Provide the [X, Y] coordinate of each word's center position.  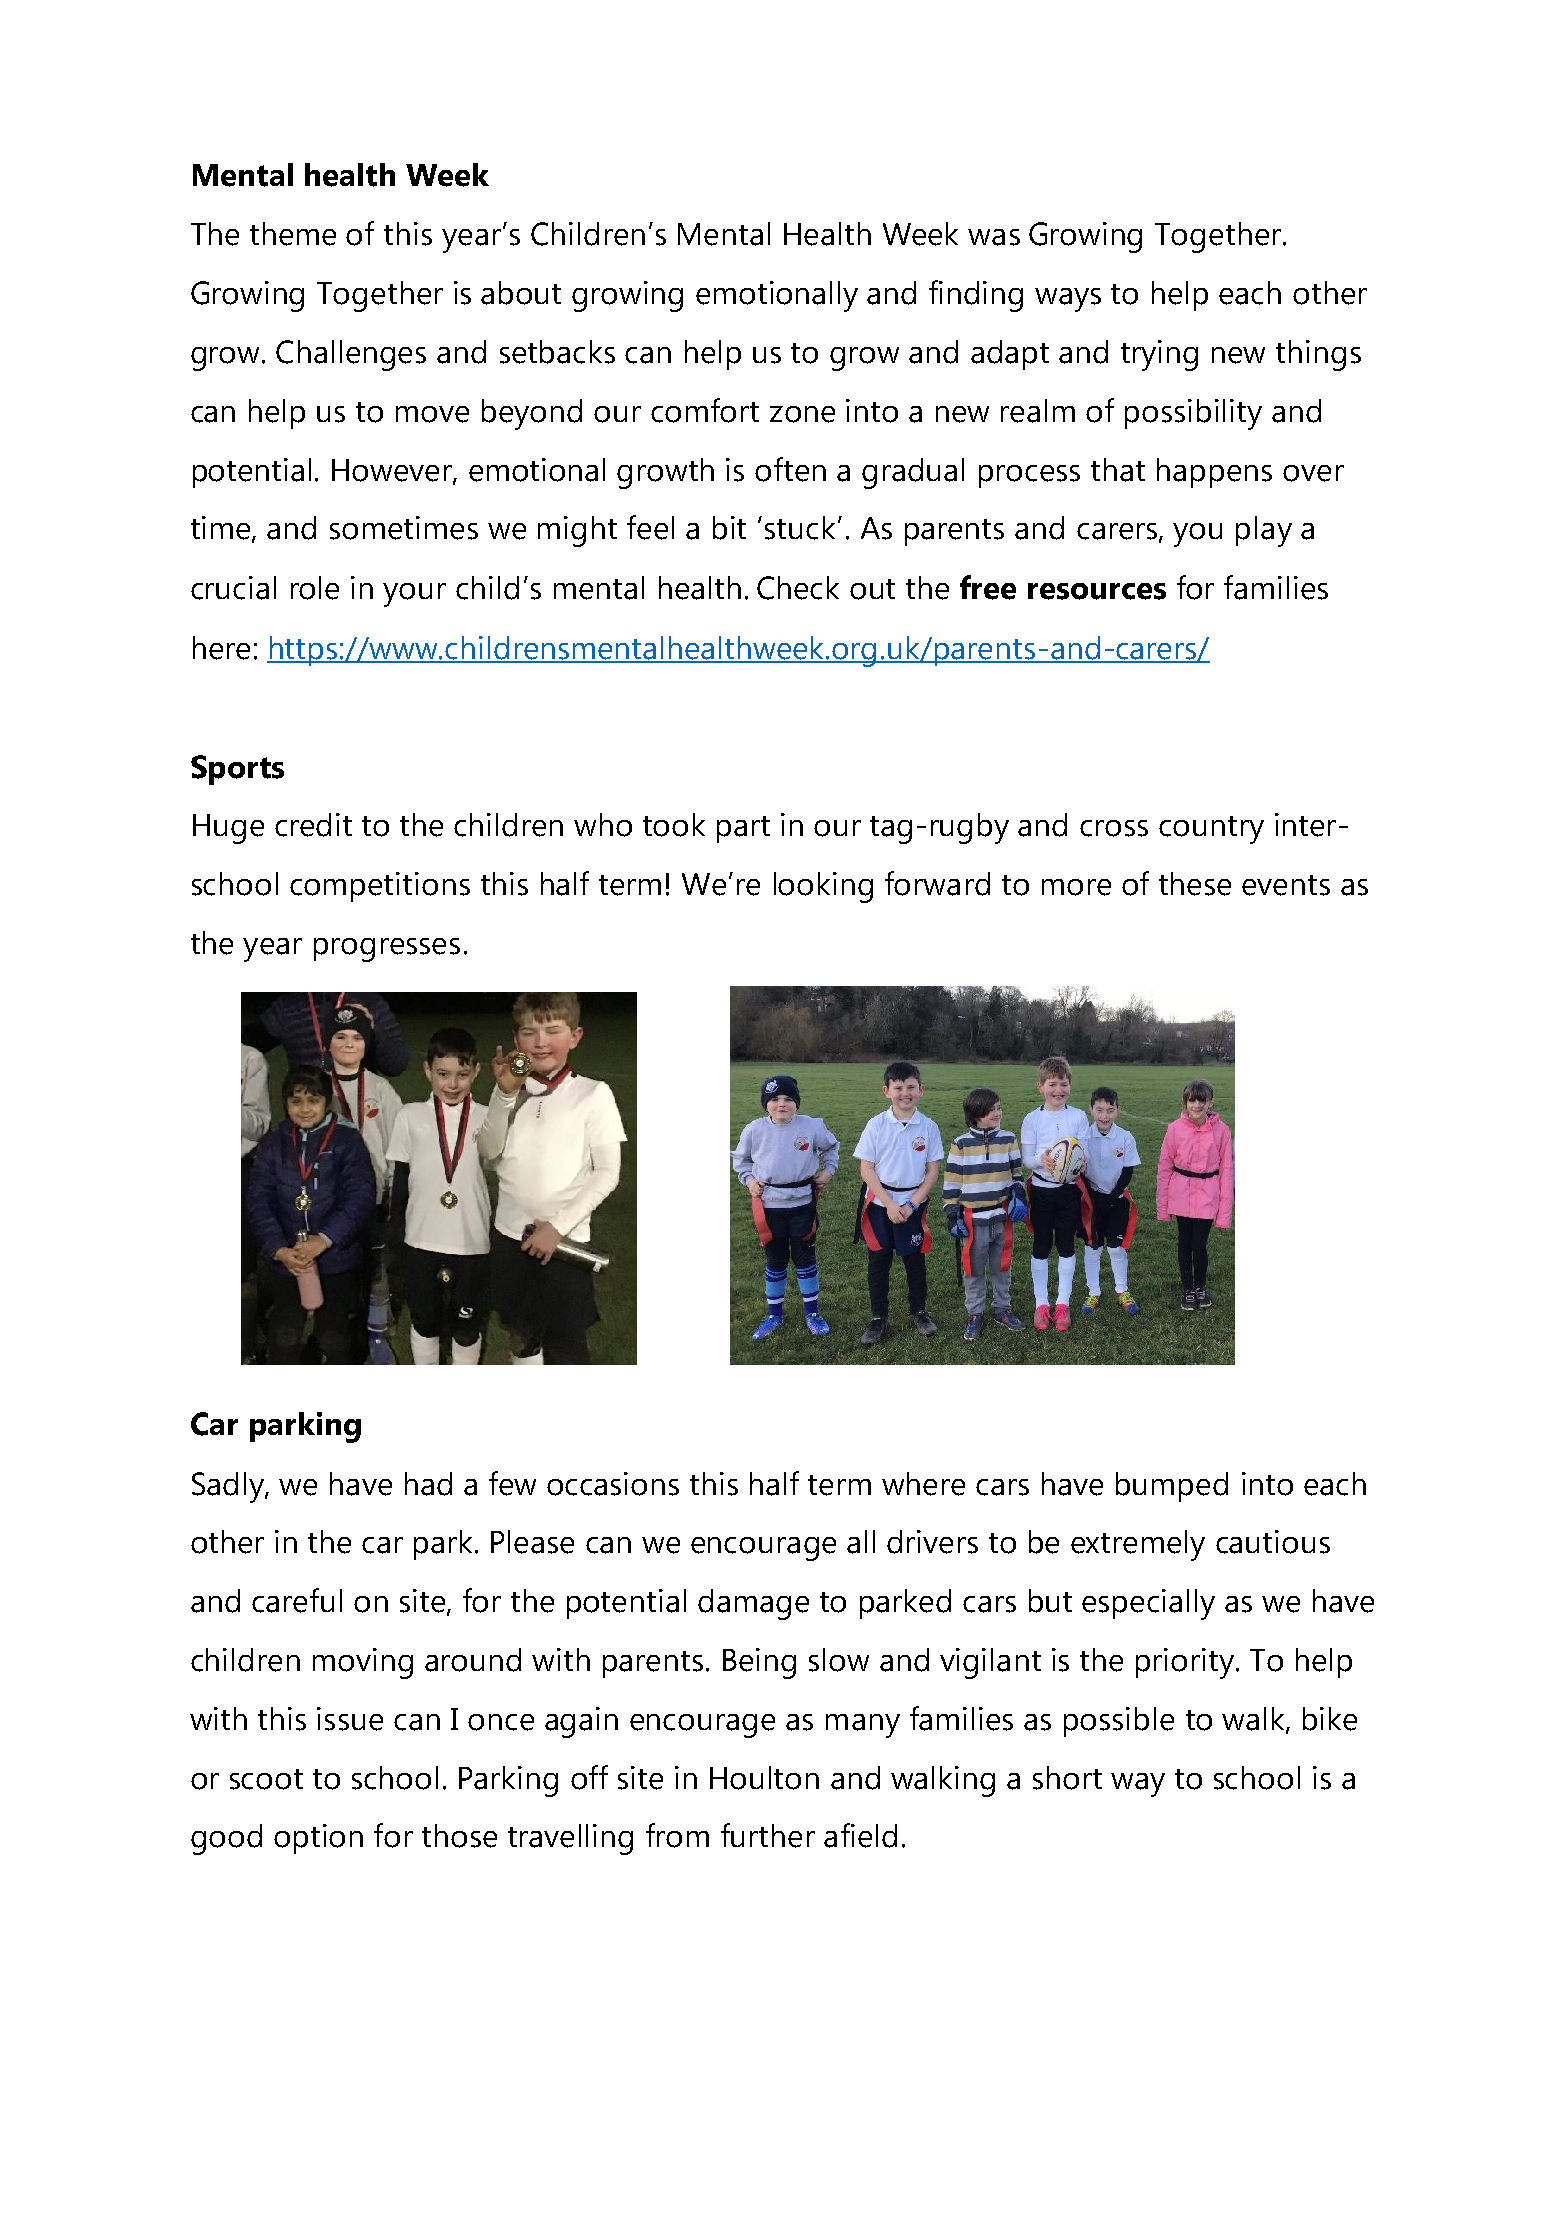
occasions [613, 1484]
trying [1159, 355]
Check [798, 588]
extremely [1138, 1545]
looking [823, 887]
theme [293, 234]
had [428, 1484]
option [318, 1839]
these [1195, 884]
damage [753, 1604]
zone [802, 414]
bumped [1172, 1487]
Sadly [229, 1487]
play [1264, 531]
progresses [387, 950]
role [315, 588]
